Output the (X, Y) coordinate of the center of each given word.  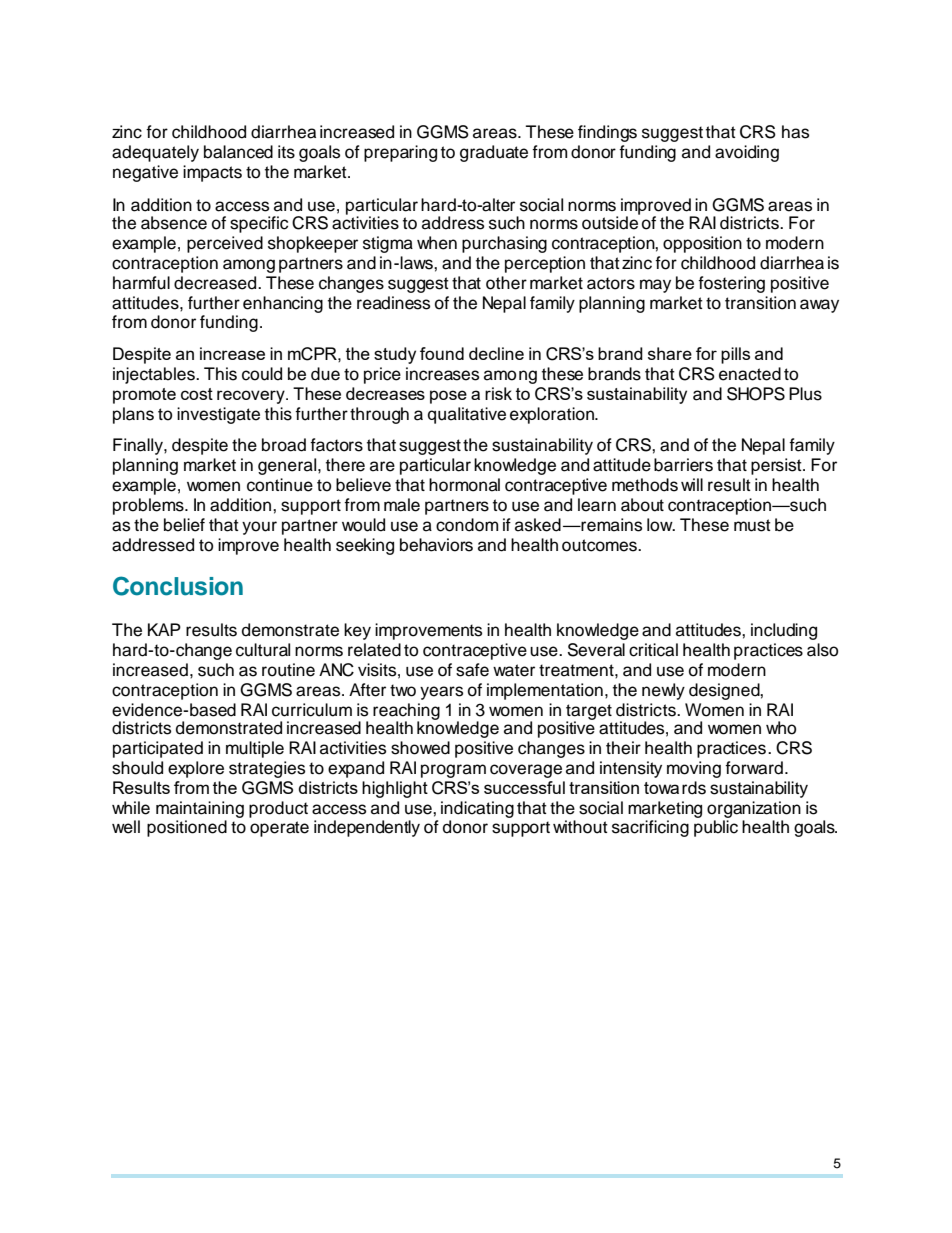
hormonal (464, 485)
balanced (238, 152)
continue (280, 485)
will (692, 484)
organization (754, 809)
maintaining (200, 809)
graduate (494, 153)
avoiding (747, 153)
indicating (477, 809)
